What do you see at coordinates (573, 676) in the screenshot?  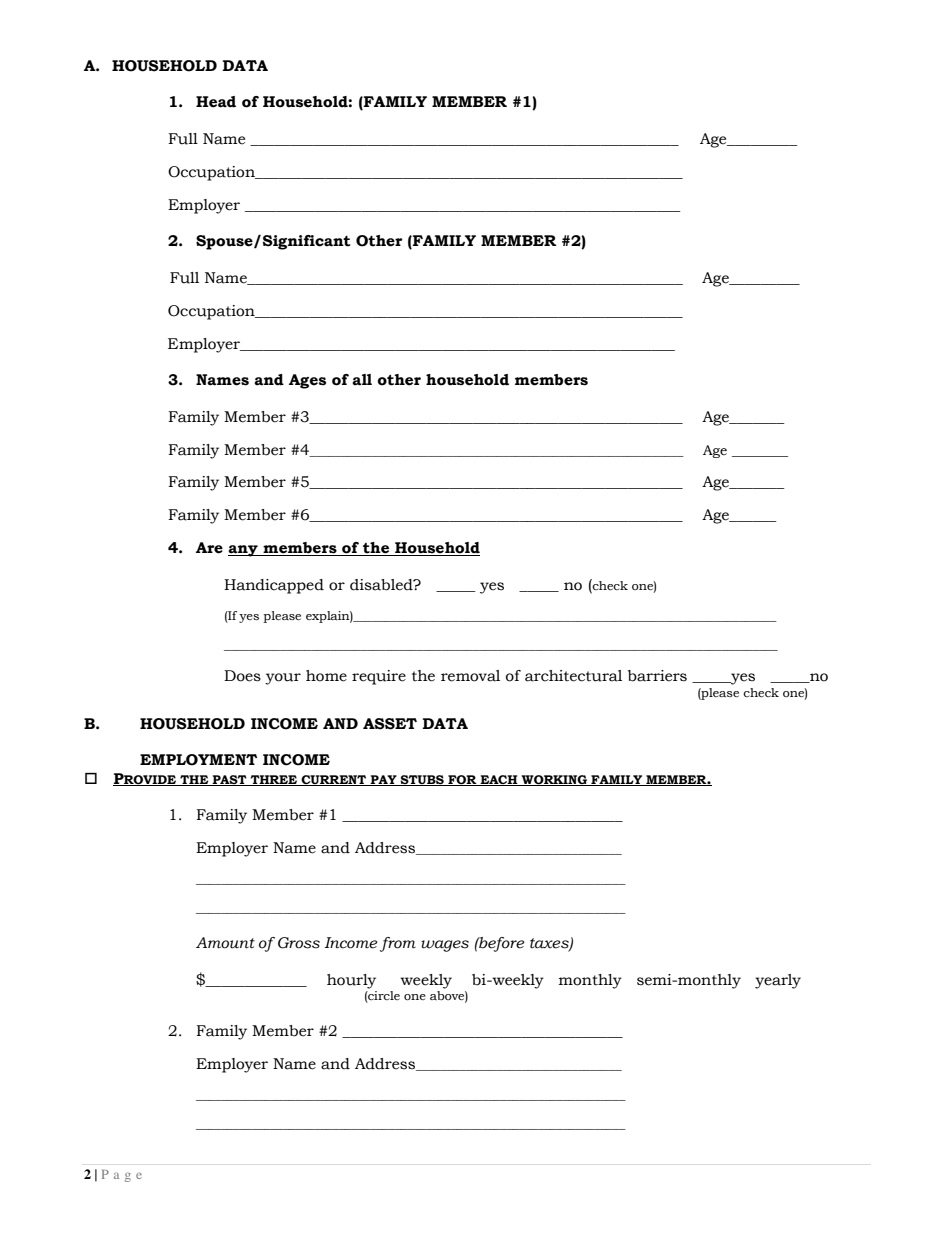 I see `architectural` at bounding box center [573, 676].
